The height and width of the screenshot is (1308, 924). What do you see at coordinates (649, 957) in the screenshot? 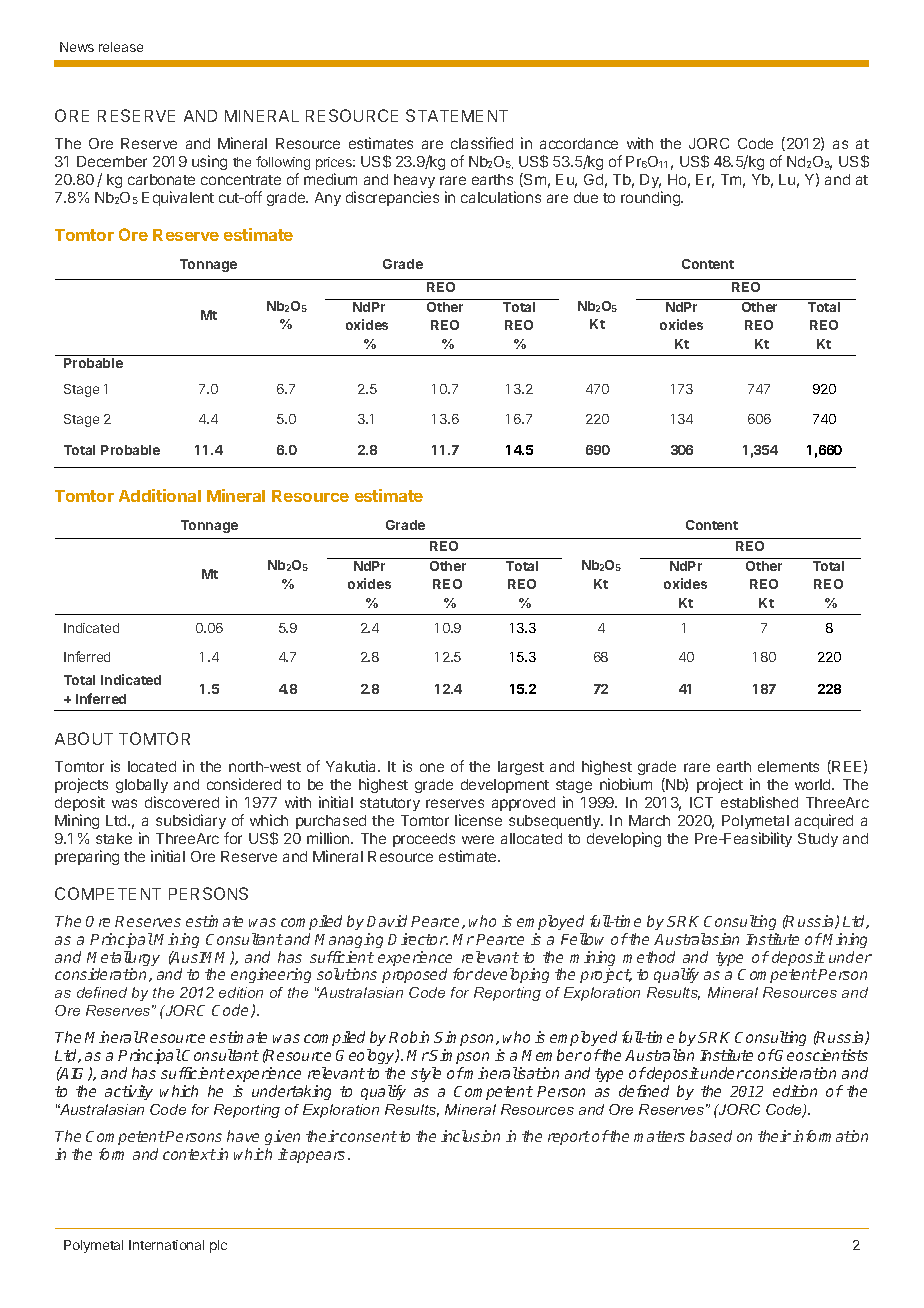
I see `method` at bounding box center [649, 957].
